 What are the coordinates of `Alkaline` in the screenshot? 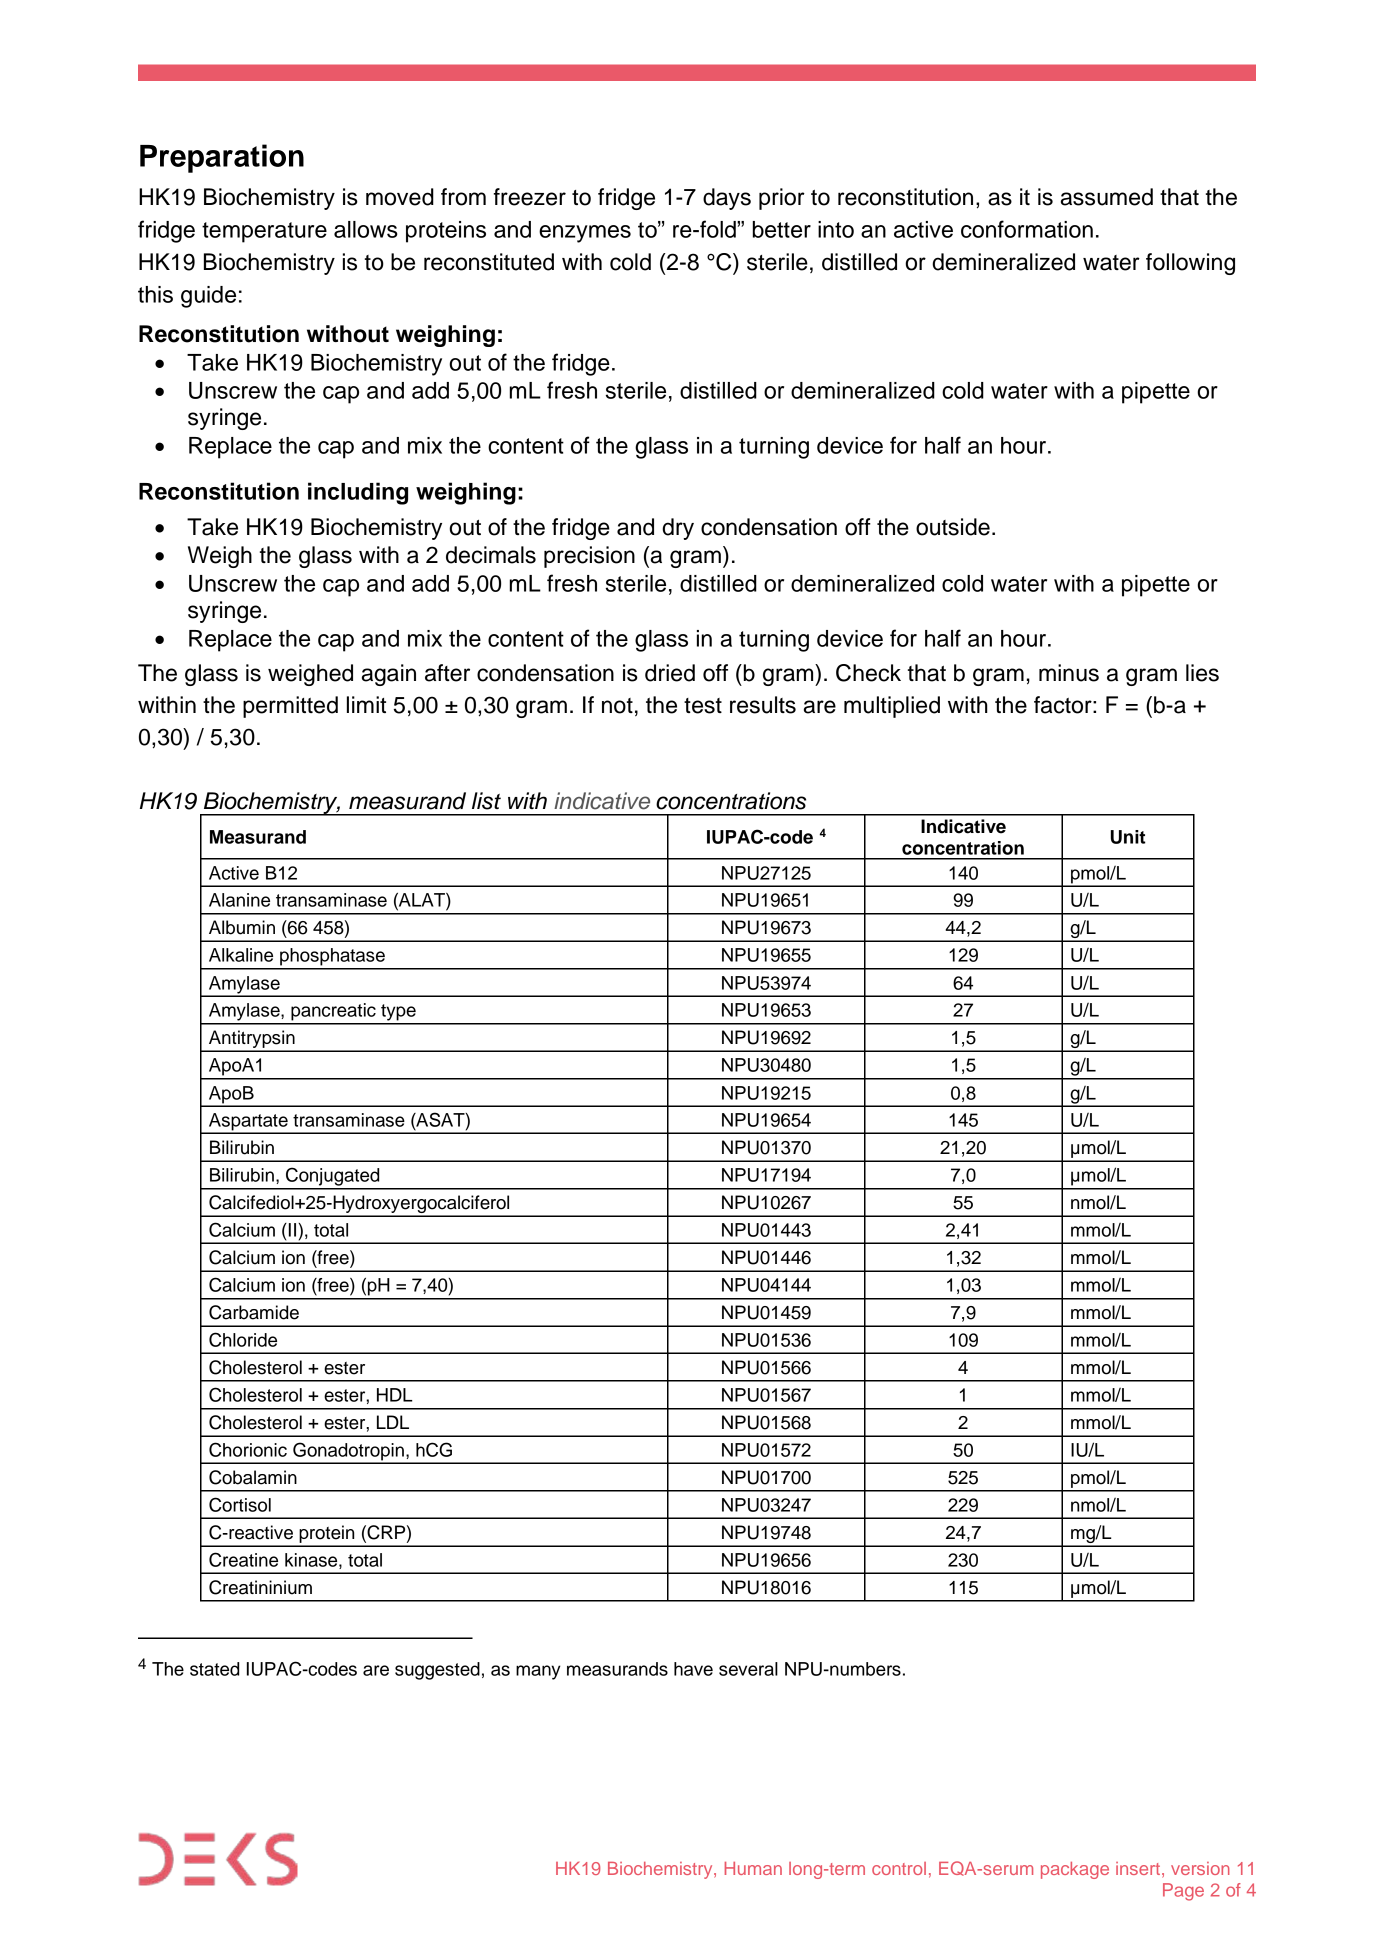 It's located at (241, 955).
